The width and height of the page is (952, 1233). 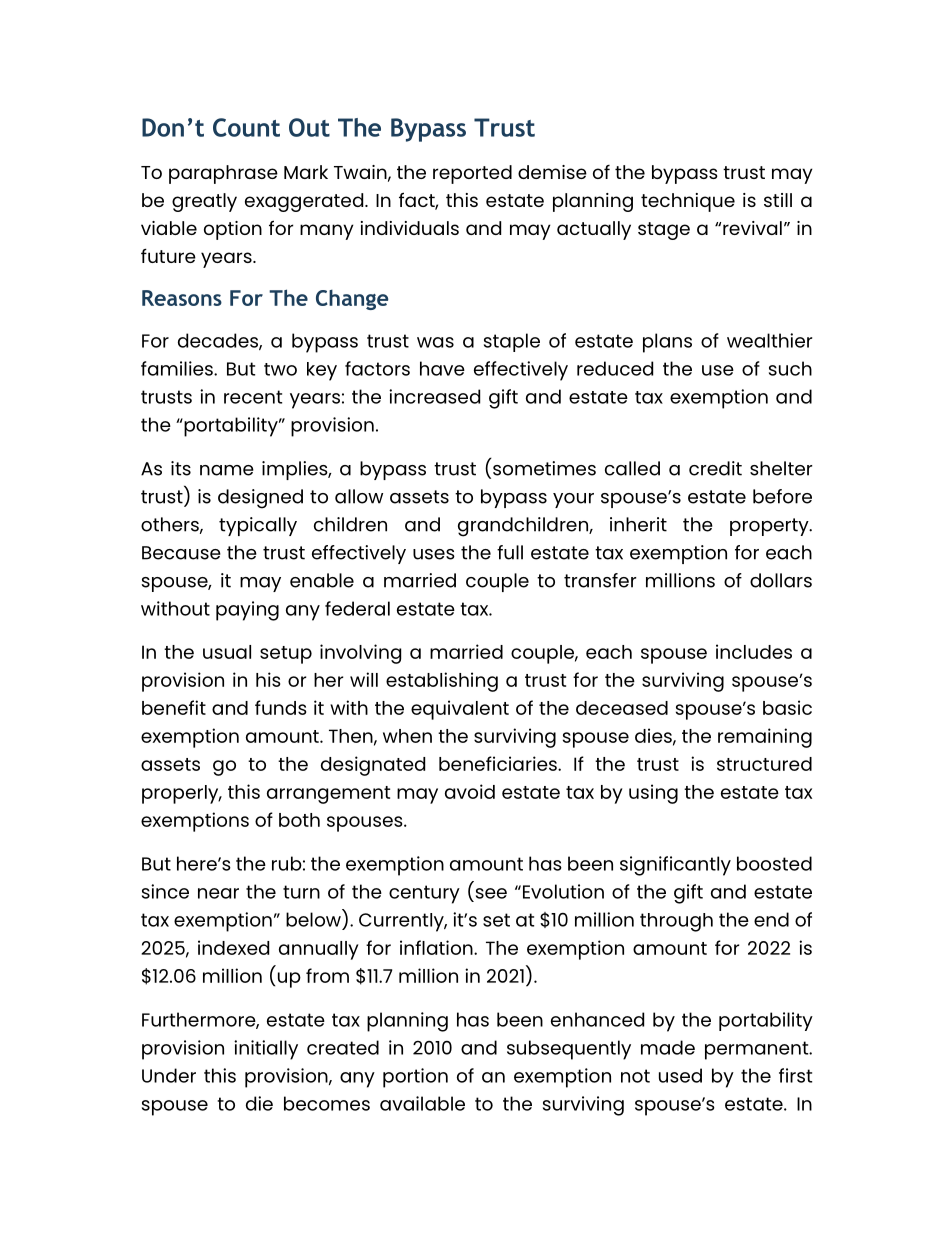 What do you see at coordinates (472, 174) in the page?
I see `reported` at bounding box center [472, 174].
